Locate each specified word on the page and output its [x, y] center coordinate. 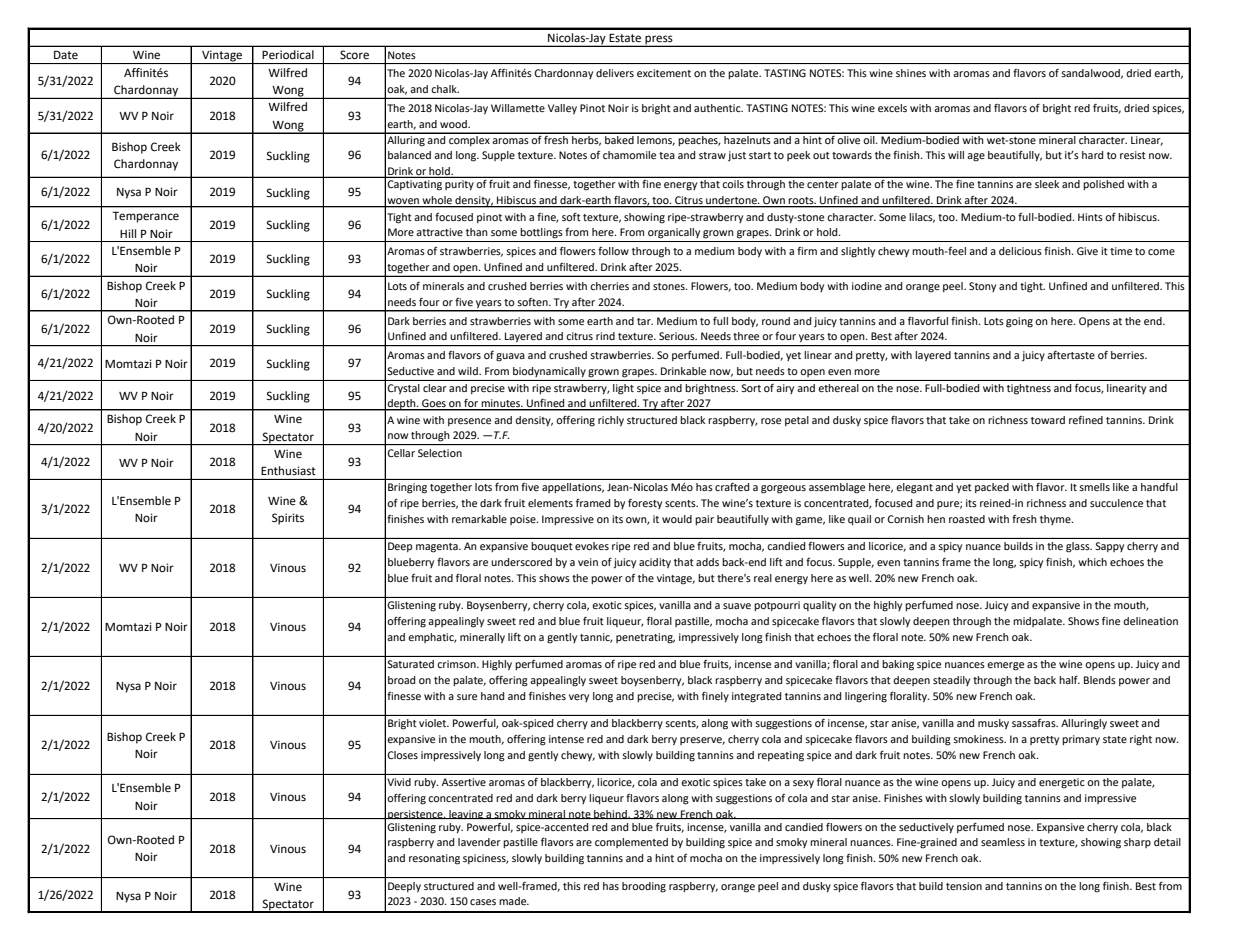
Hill [128, 233]
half [1069, 679]
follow [613, 251]
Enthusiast [288, 470]
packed [992, 488]
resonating [434, 859]
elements [550, 503]
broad [401, 680]
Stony [982, 287]
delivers [615, 73]
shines [911, 73]
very [579, 698]
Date [66, 55]
